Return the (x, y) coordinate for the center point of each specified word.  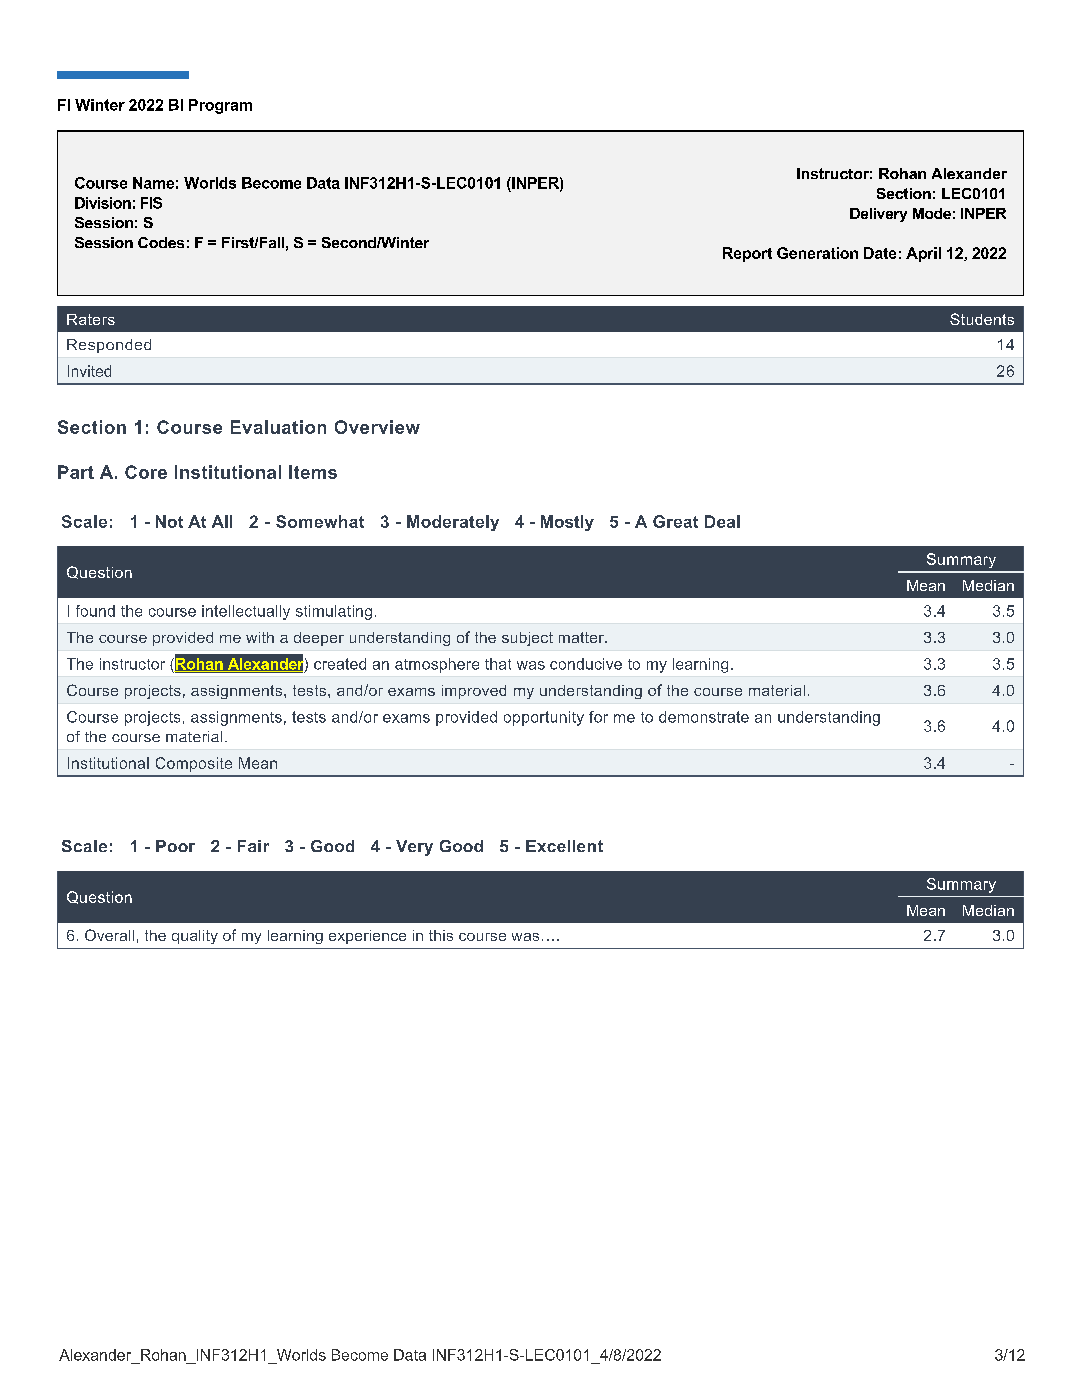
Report (747, 254)
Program (220, 106)
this (441, 935)
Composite (194, 764)
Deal (722, 521)
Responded (109, 346)
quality (195, 937)
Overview (377, 427)
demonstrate (704, 717)
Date (880, 253)
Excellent (564, 846)
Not (169, 521)
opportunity (544, 718)
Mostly (567, 523)
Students (982, 319)
